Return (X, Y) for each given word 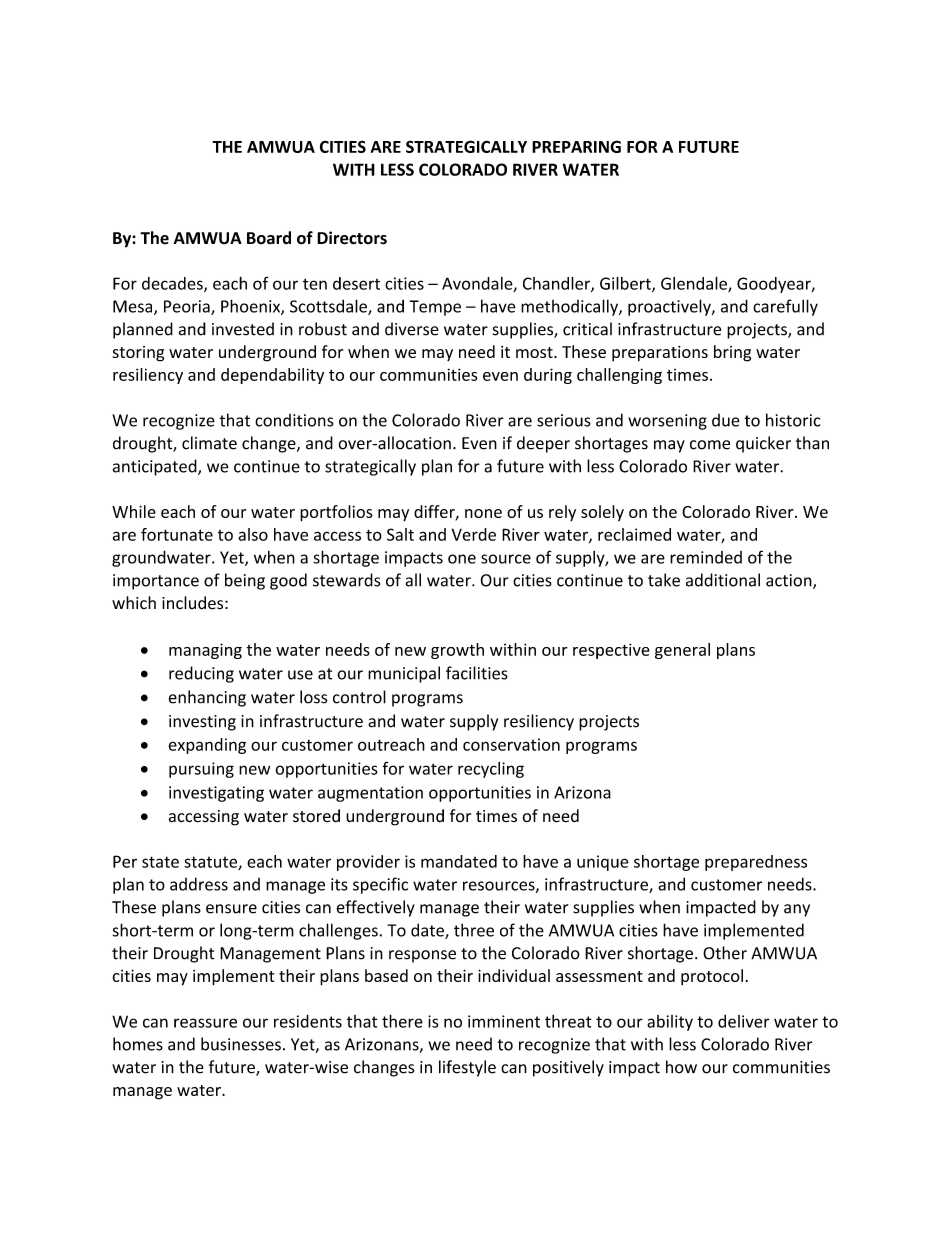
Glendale (695, 284)
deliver (744, 1021)
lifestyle (467, 1068)
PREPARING (576, 146)
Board (269, 238)
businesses (241, 1044)
